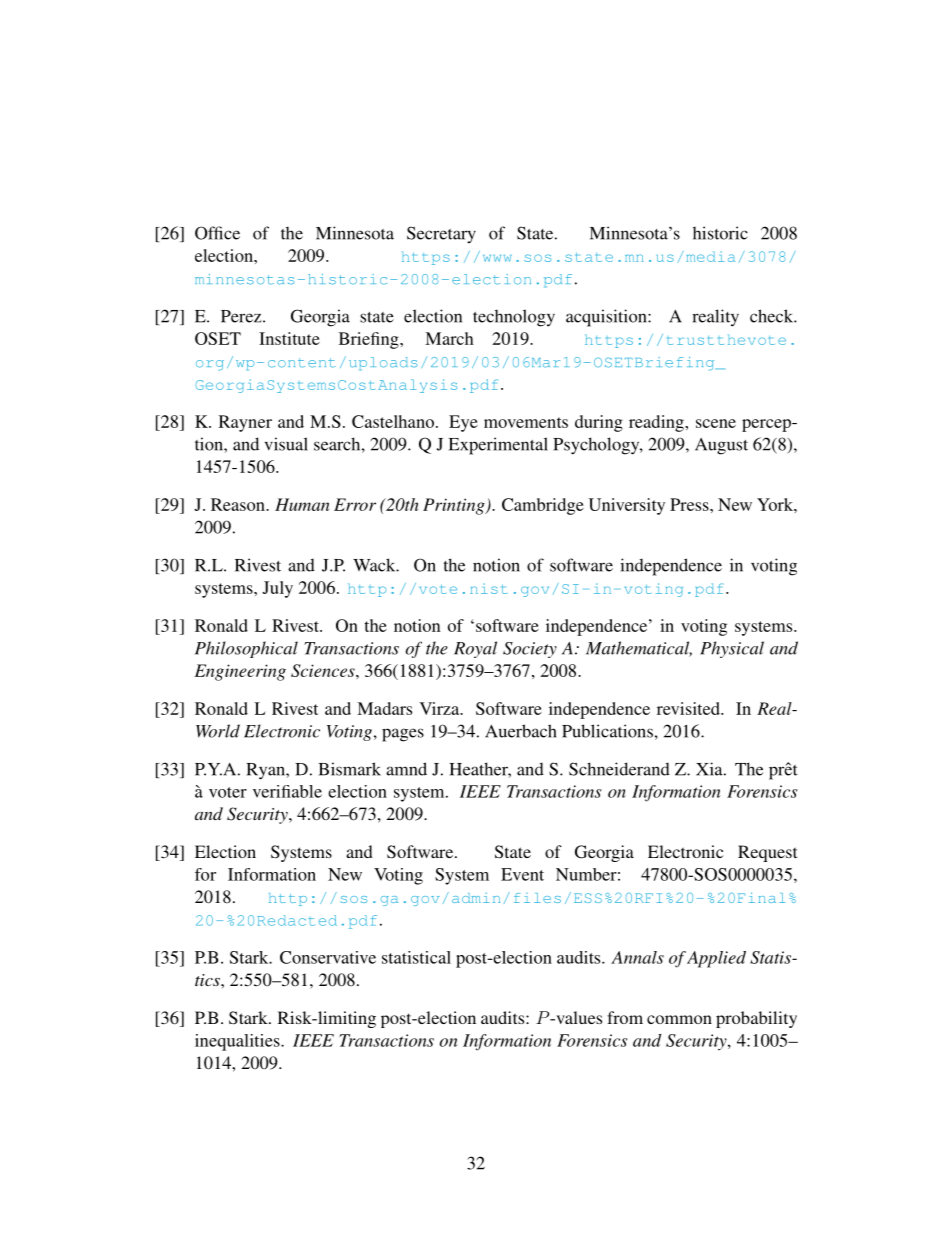 This document has height=1233, width=952. I want to click on Office, so click(217, 233).
